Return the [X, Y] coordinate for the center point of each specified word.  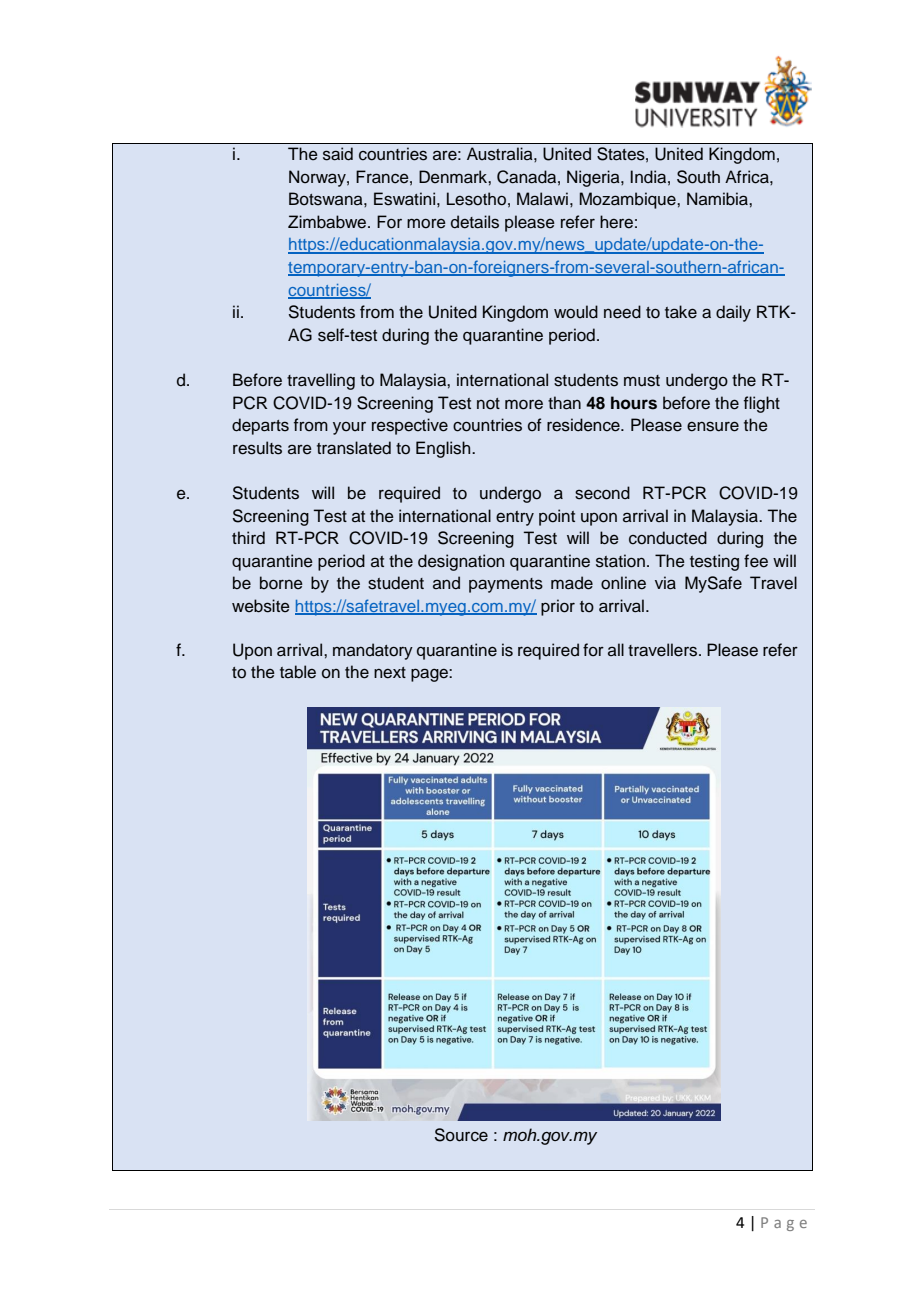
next [390, 673]
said [338, 154]
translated [354, 448]
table [298, 672]
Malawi [542, 199]
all [616, 649]
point [557, 517]
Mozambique [629, 200]
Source [461, 1135]
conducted [668, 538]
